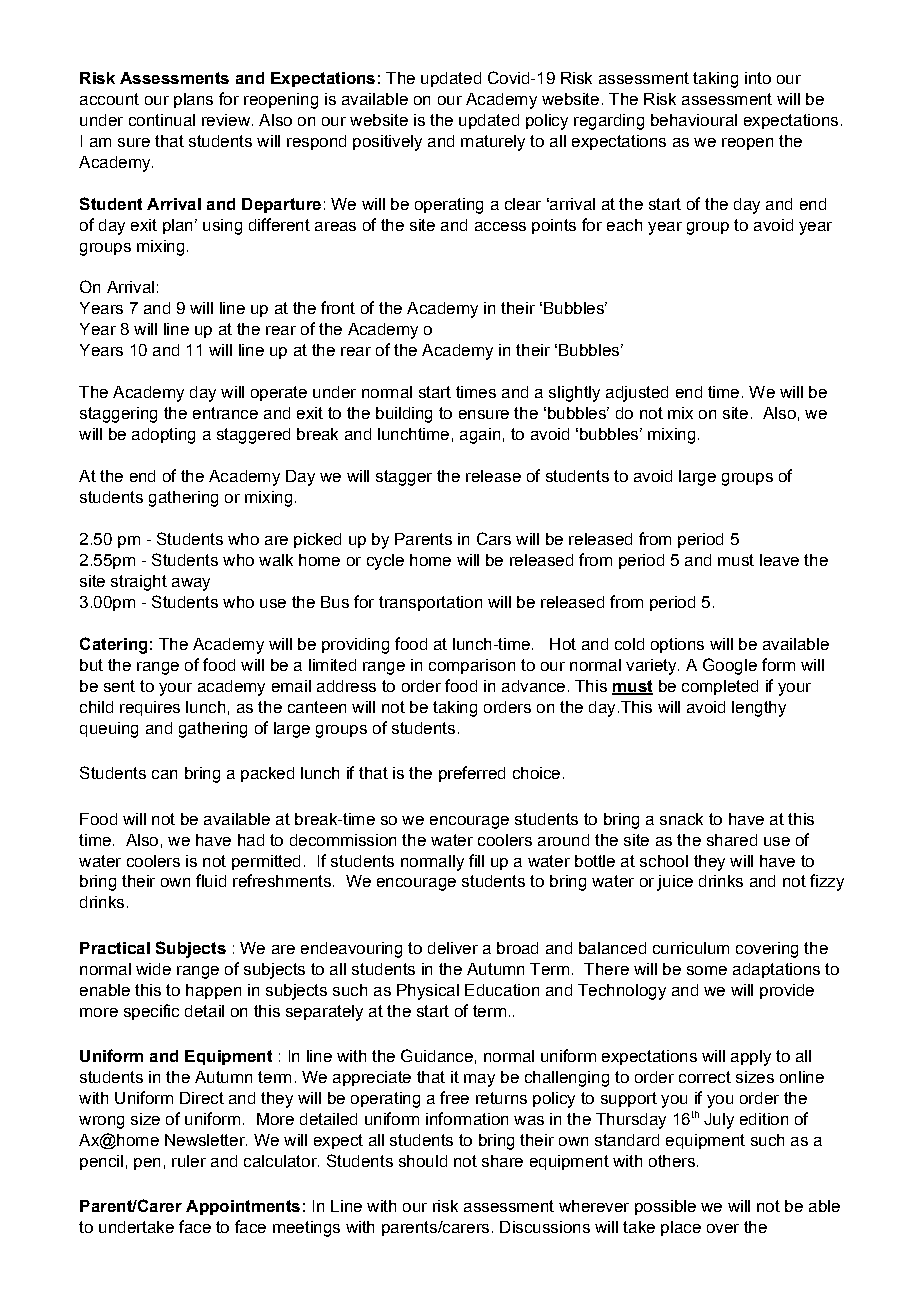 The image size is (924, 1308). Describe the element at coordinates (404, 415) in the screenshot. I see `building` at that location.
